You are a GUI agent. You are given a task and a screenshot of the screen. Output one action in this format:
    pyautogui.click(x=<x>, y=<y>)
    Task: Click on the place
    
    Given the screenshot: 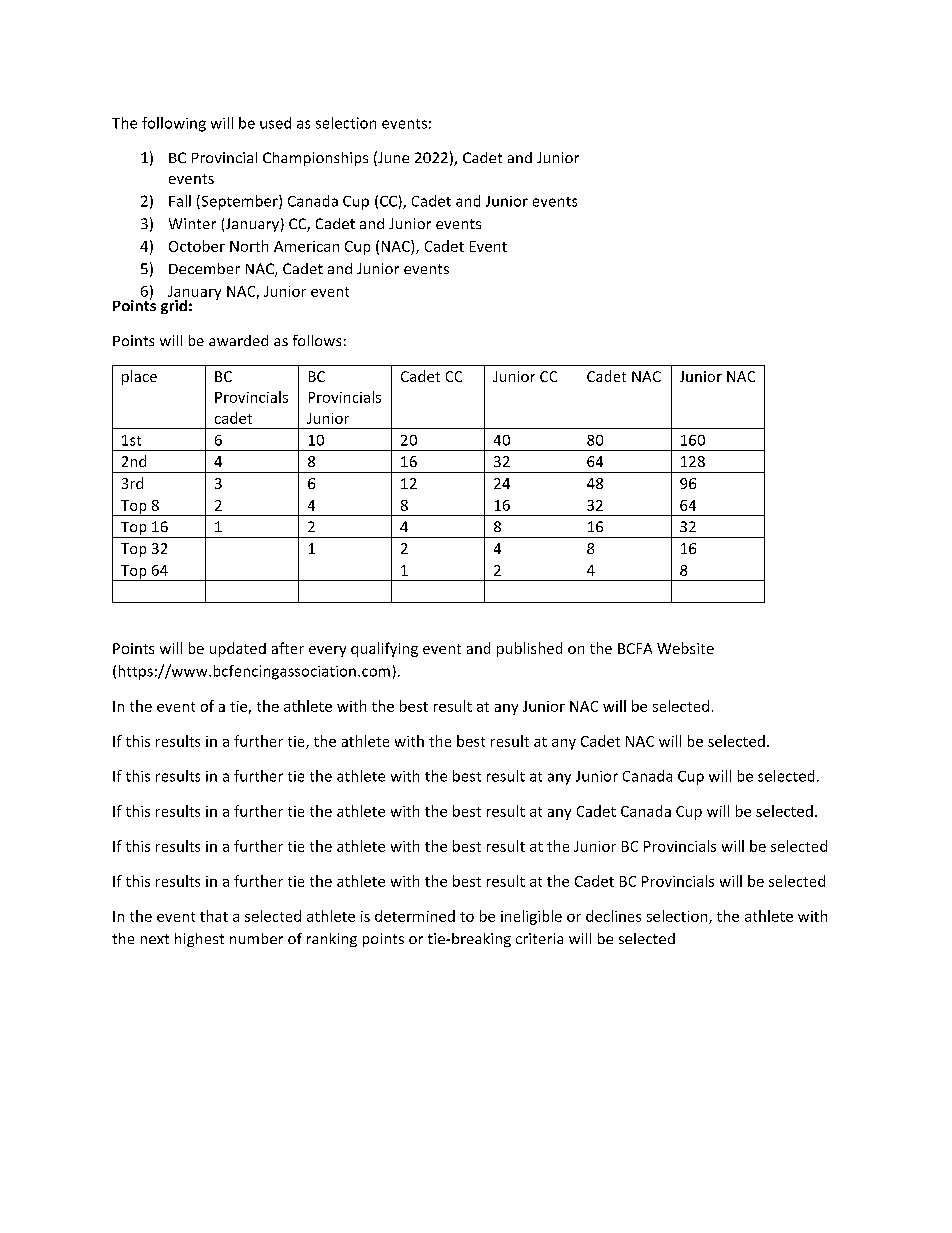 What is the action you would take?
    pyautogui.click(x=139, y=377)
